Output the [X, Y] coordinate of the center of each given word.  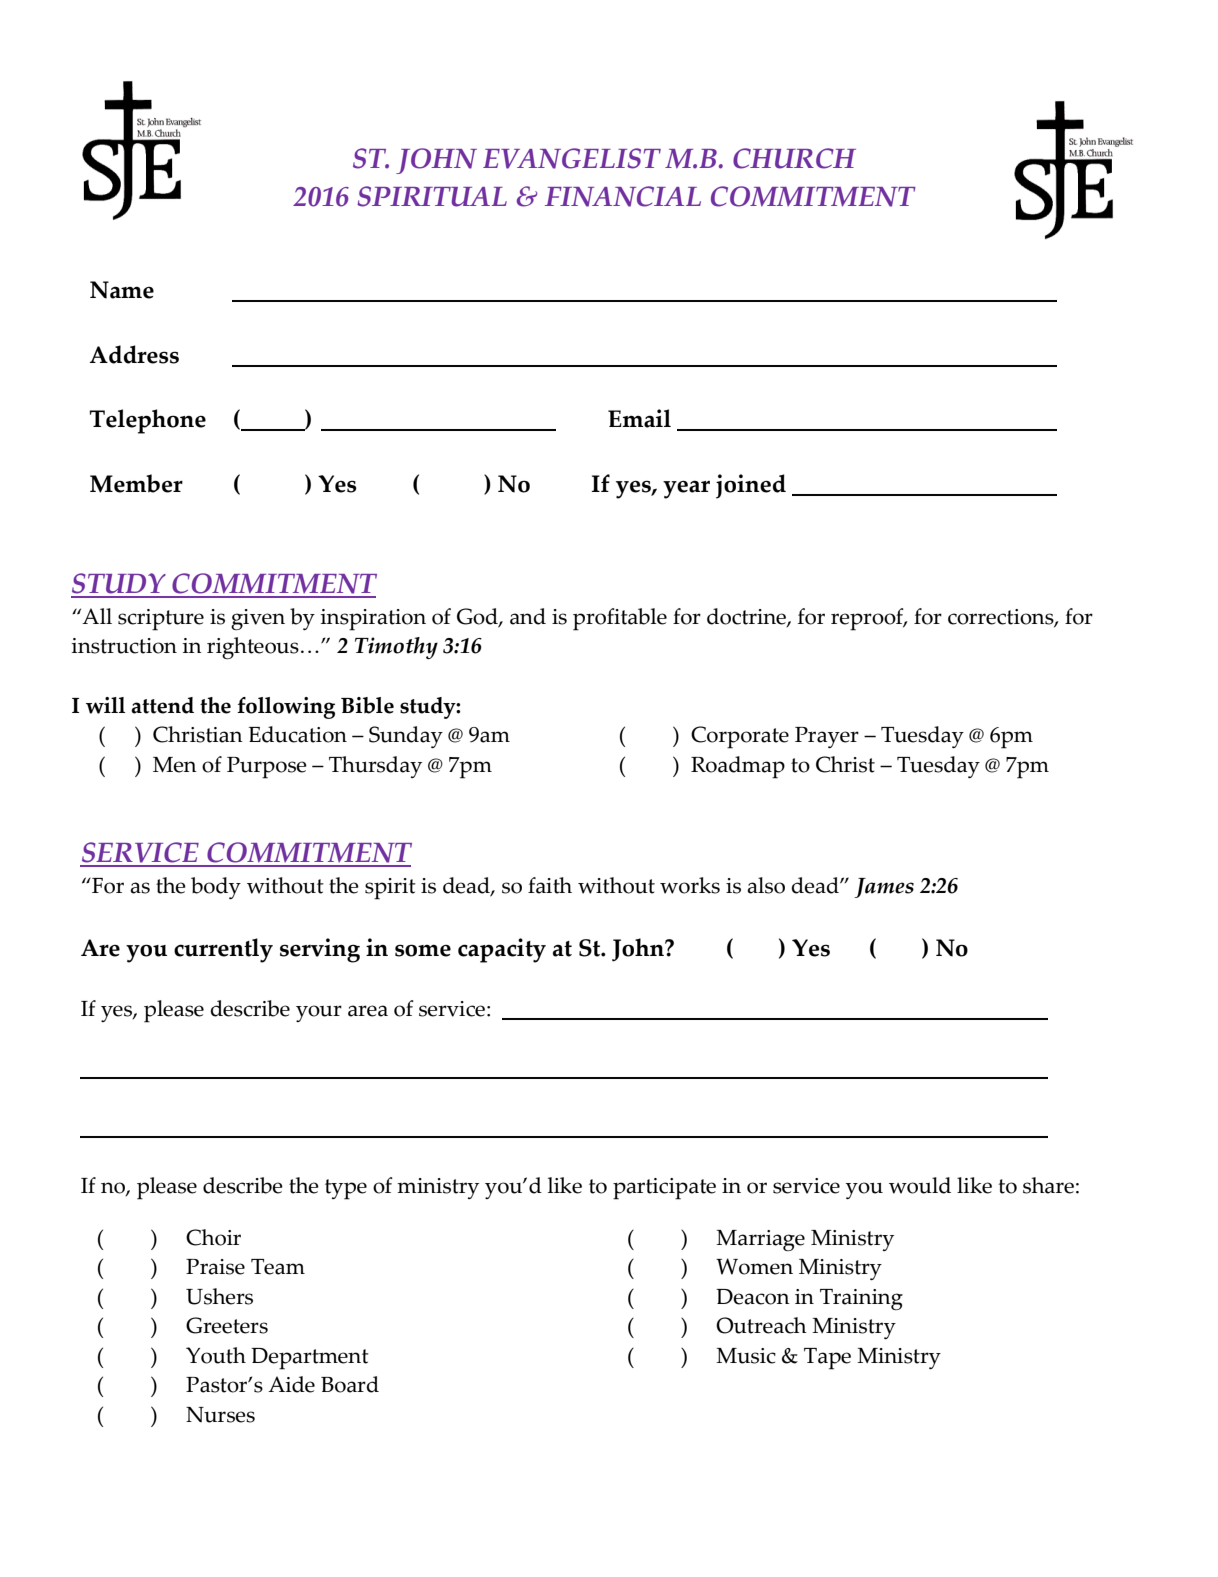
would [920, 1185]
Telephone [147, 421]
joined [751, 486]
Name [122, 290]
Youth [216, 1355]
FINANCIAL [623, 196]
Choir [213, 1237]
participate [664, 1189]
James [884, 888]
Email [639, 418]
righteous [253, 648]
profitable [620, 619]
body [216, 888]
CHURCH [794, 158]
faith [550, 885]
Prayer [827, 737]
